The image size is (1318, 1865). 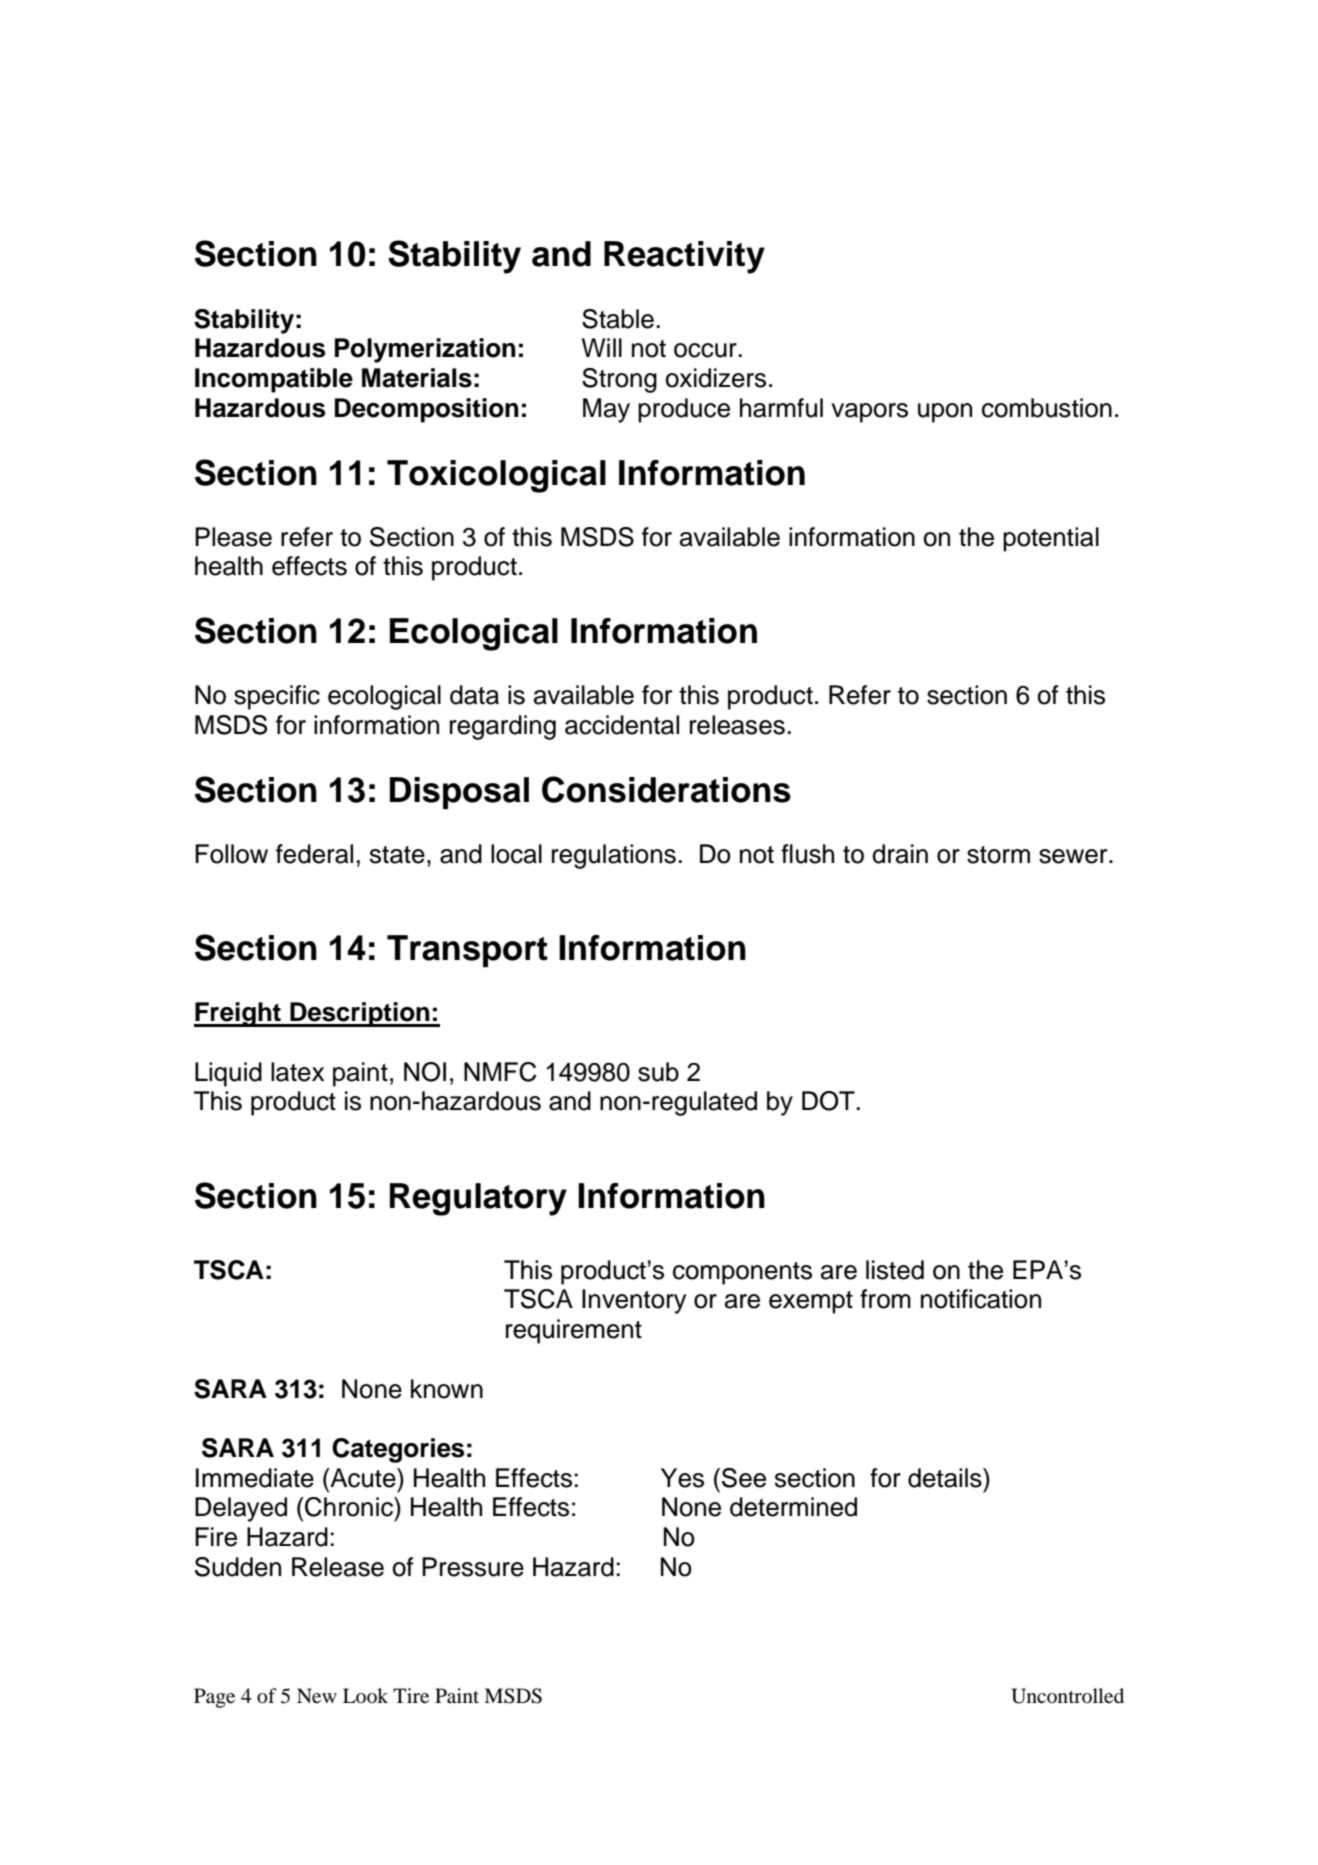 I want to click on New, so click(x=317, y=1695).
